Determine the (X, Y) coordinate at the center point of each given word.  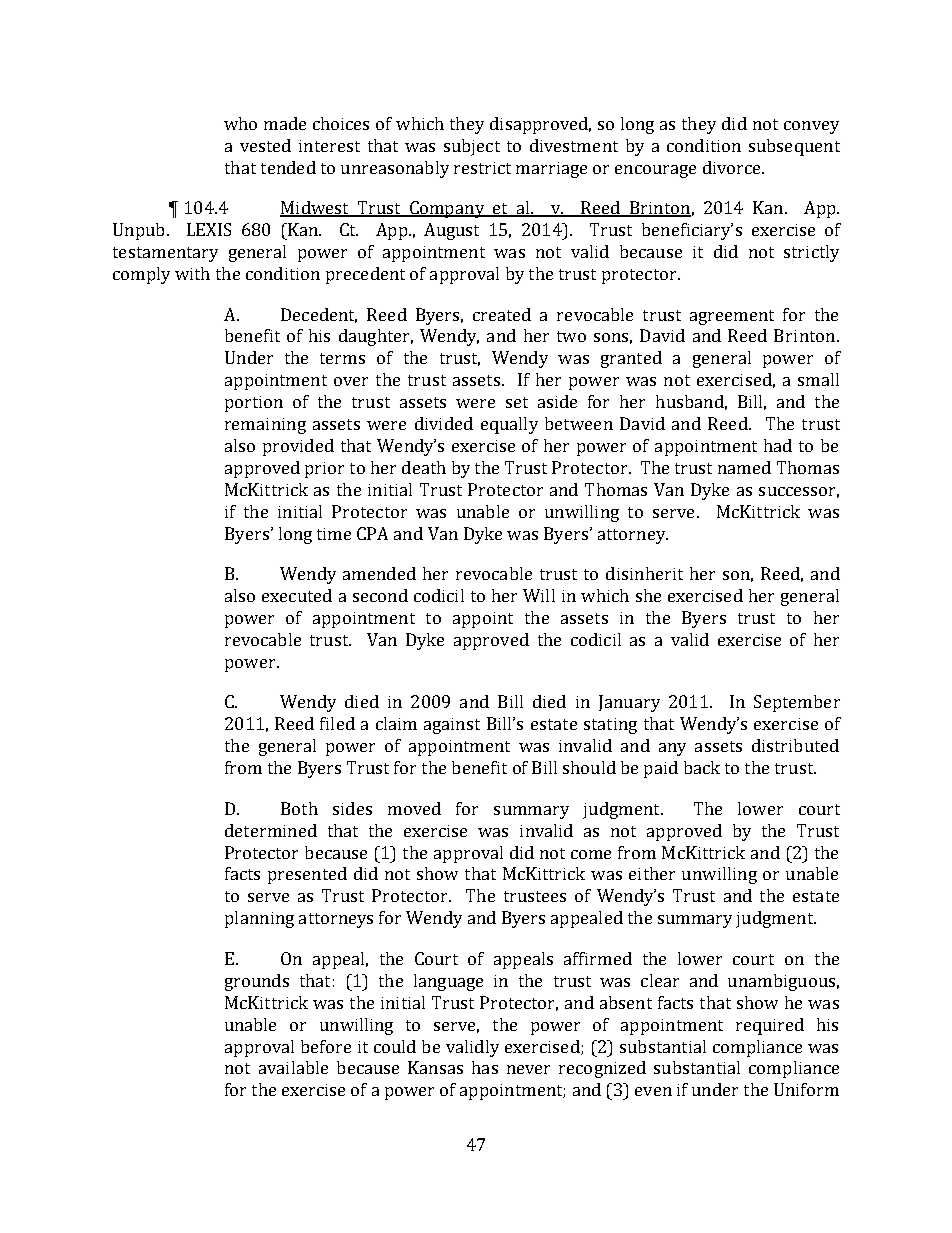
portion (254, 404)
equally (509, 425)
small (818, 379)
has (485, 1067)
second (380, 595)
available (293, 1067)
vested (265, 145)
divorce (733, 167)
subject (472, 147)
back (702, 767)
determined (271, 830)
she (648, 595)
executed (297, 595)
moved (414, 808)
